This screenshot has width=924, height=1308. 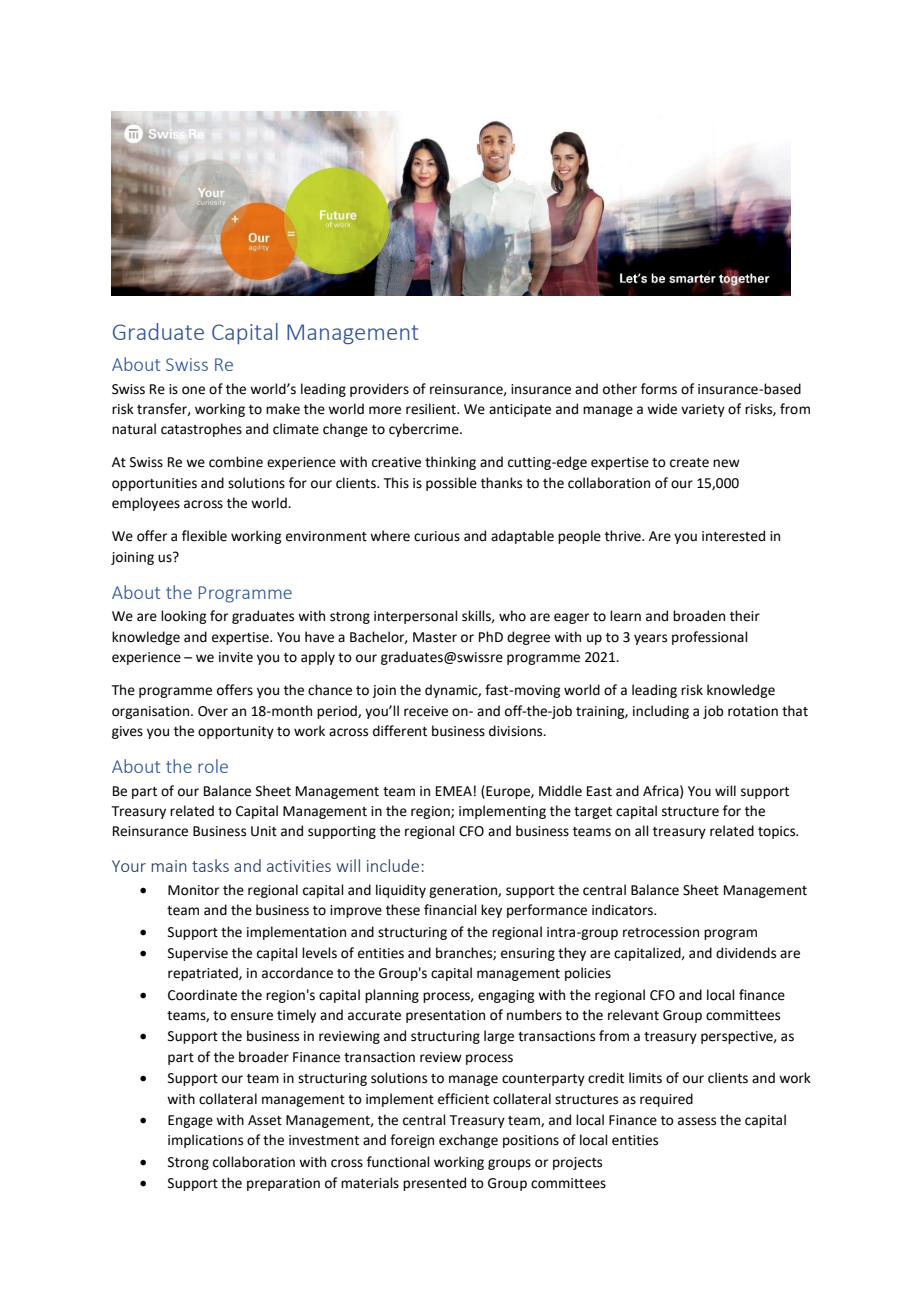 What do you see at coordinates (205, 1141) in the screenshot?
I see `implications` at bounding box center [205, 1141].
